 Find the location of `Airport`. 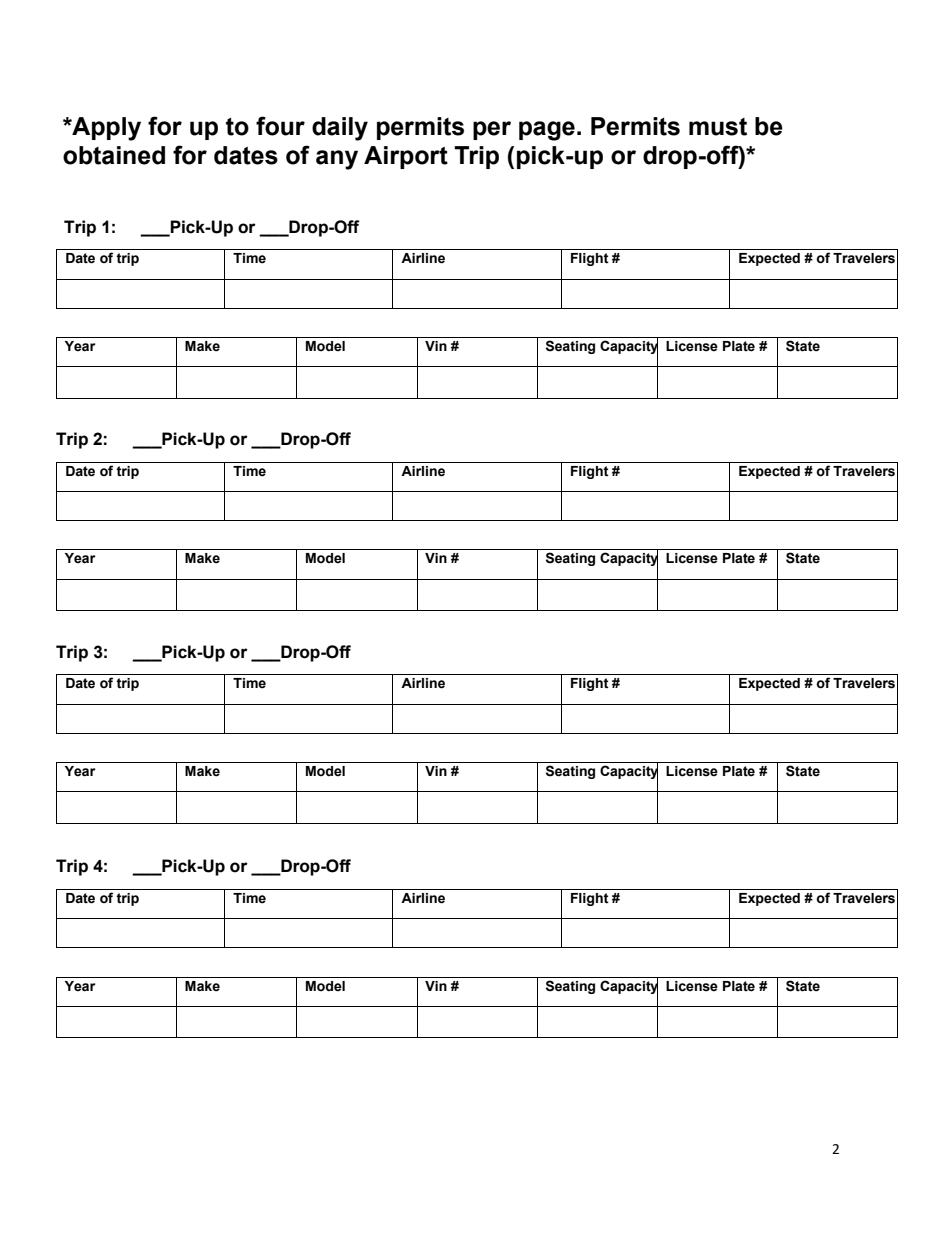

Airport is located at coordinates (406, 157).
